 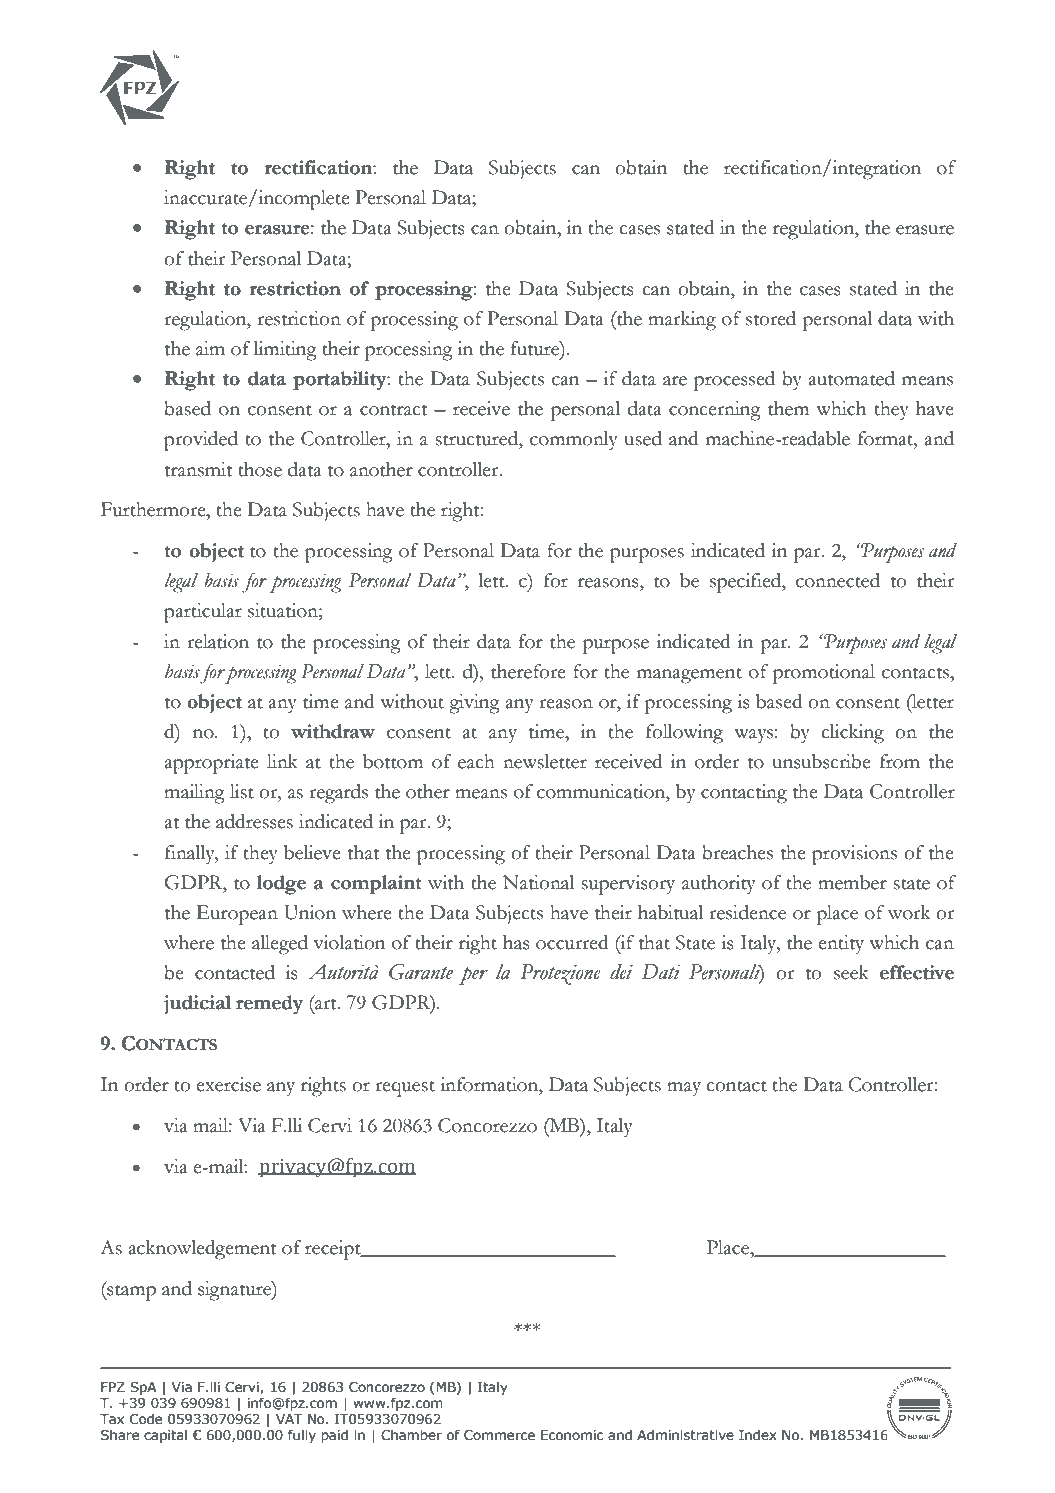 I want to click on Commerce, so click(x=499, y=1435).
